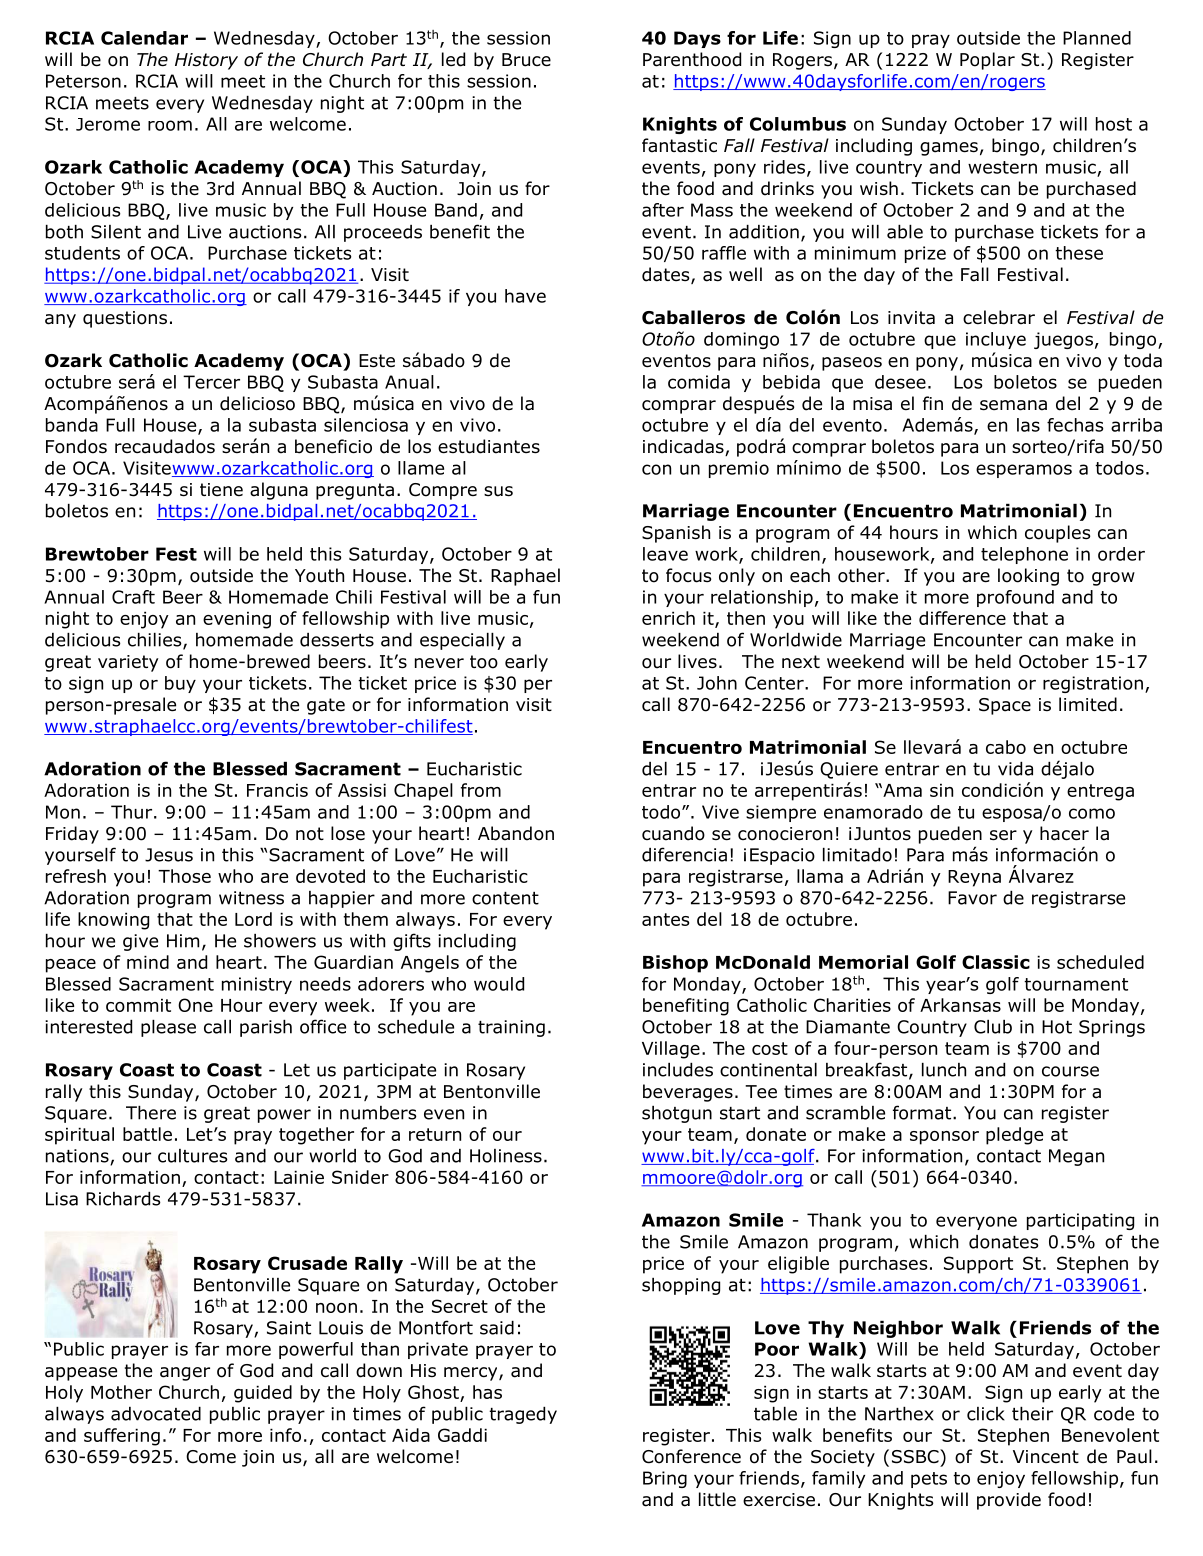  What do you see at coordinates (1014, 1136) in the screenshot?
I see `pledge` at bounding box center [1014, 1136].
